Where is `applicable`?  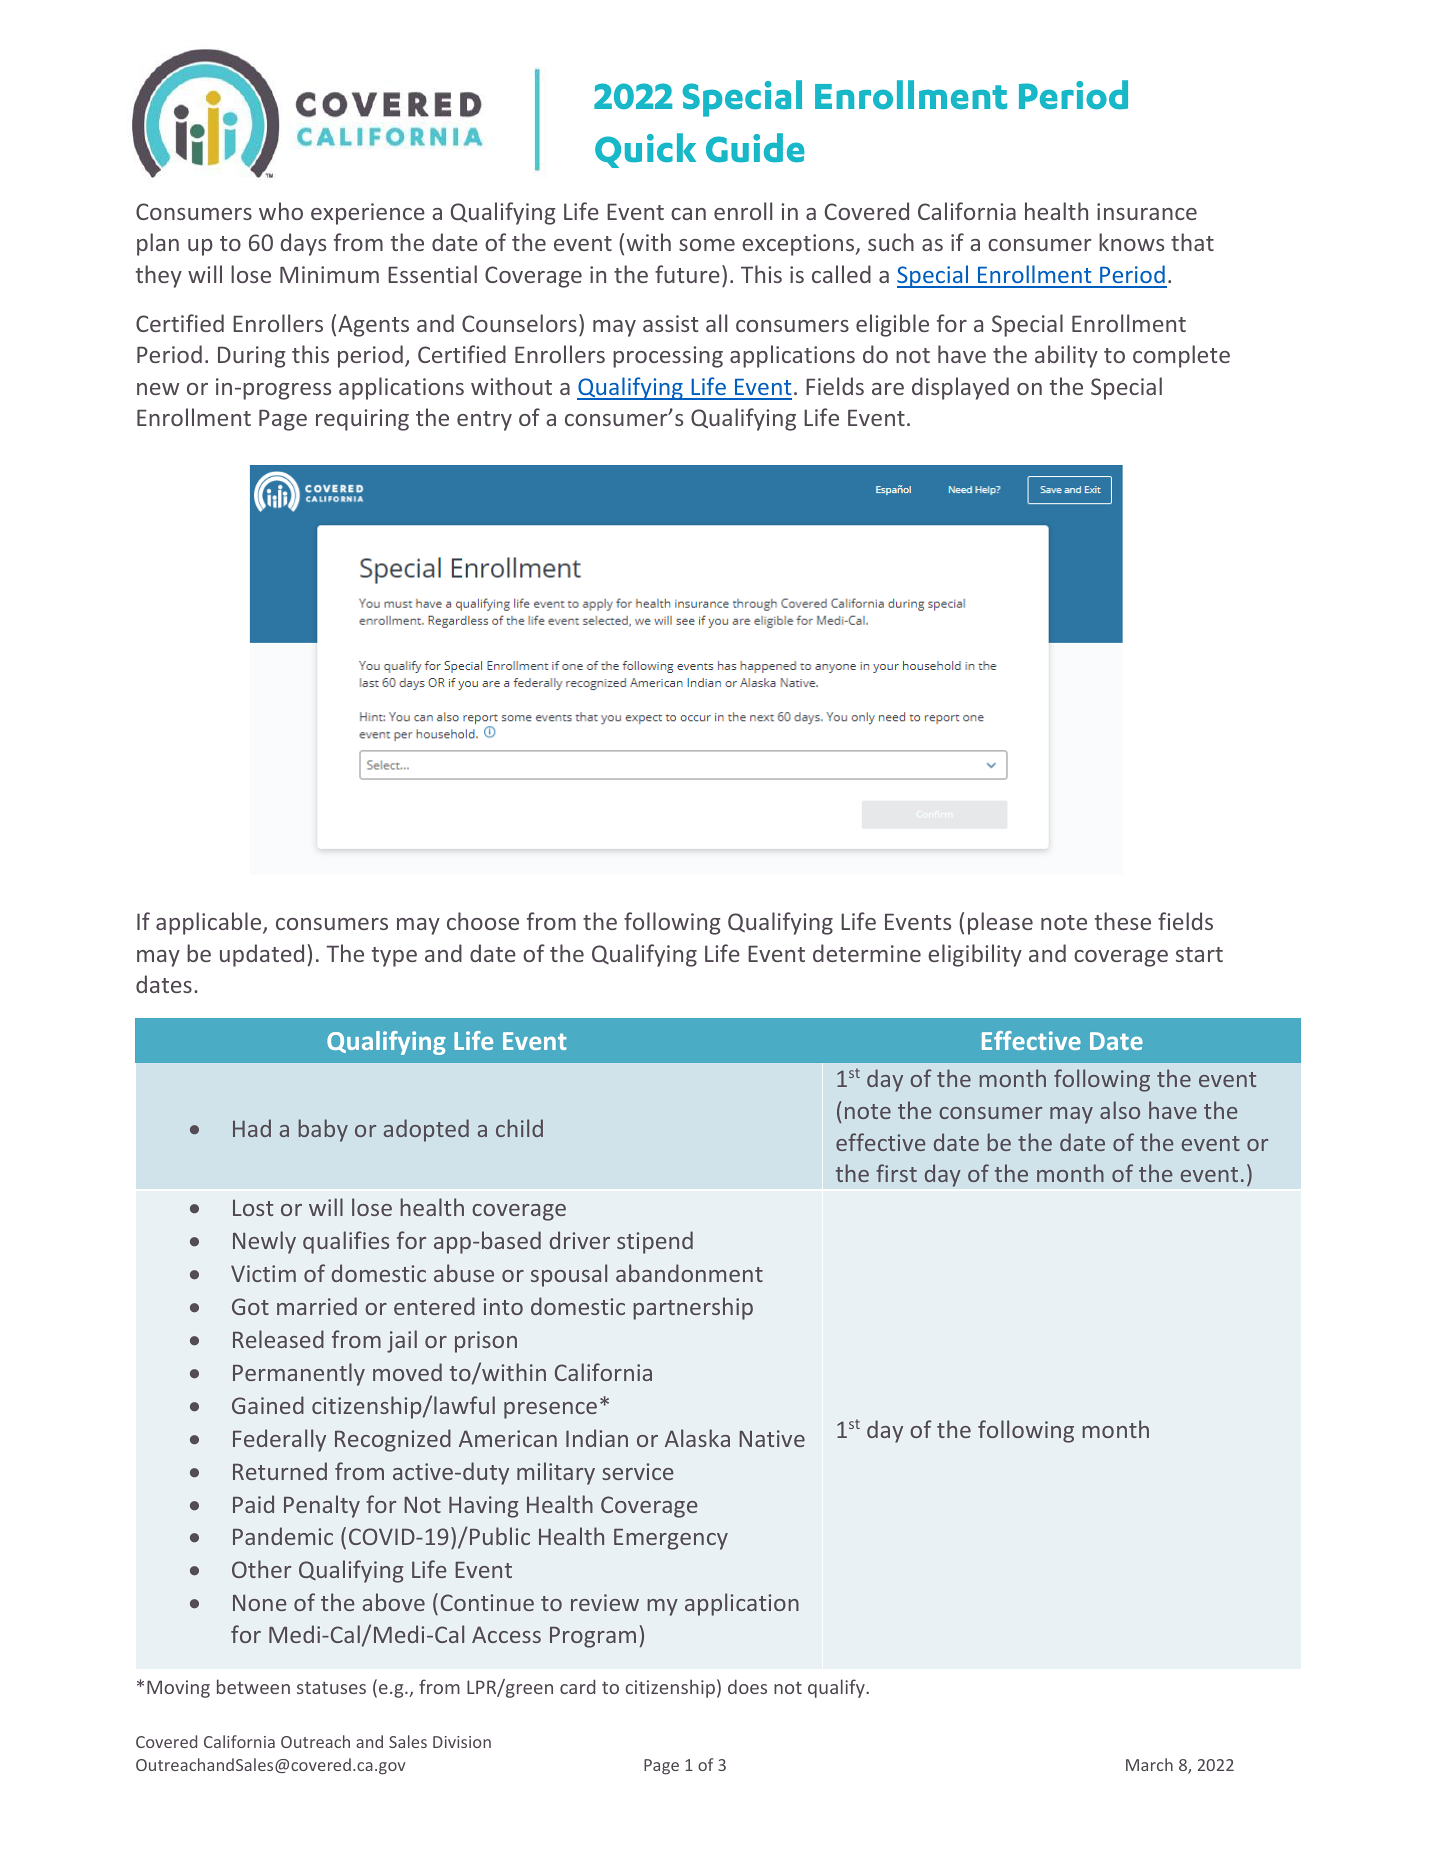 applicable is located at coordinates (210, 923).
